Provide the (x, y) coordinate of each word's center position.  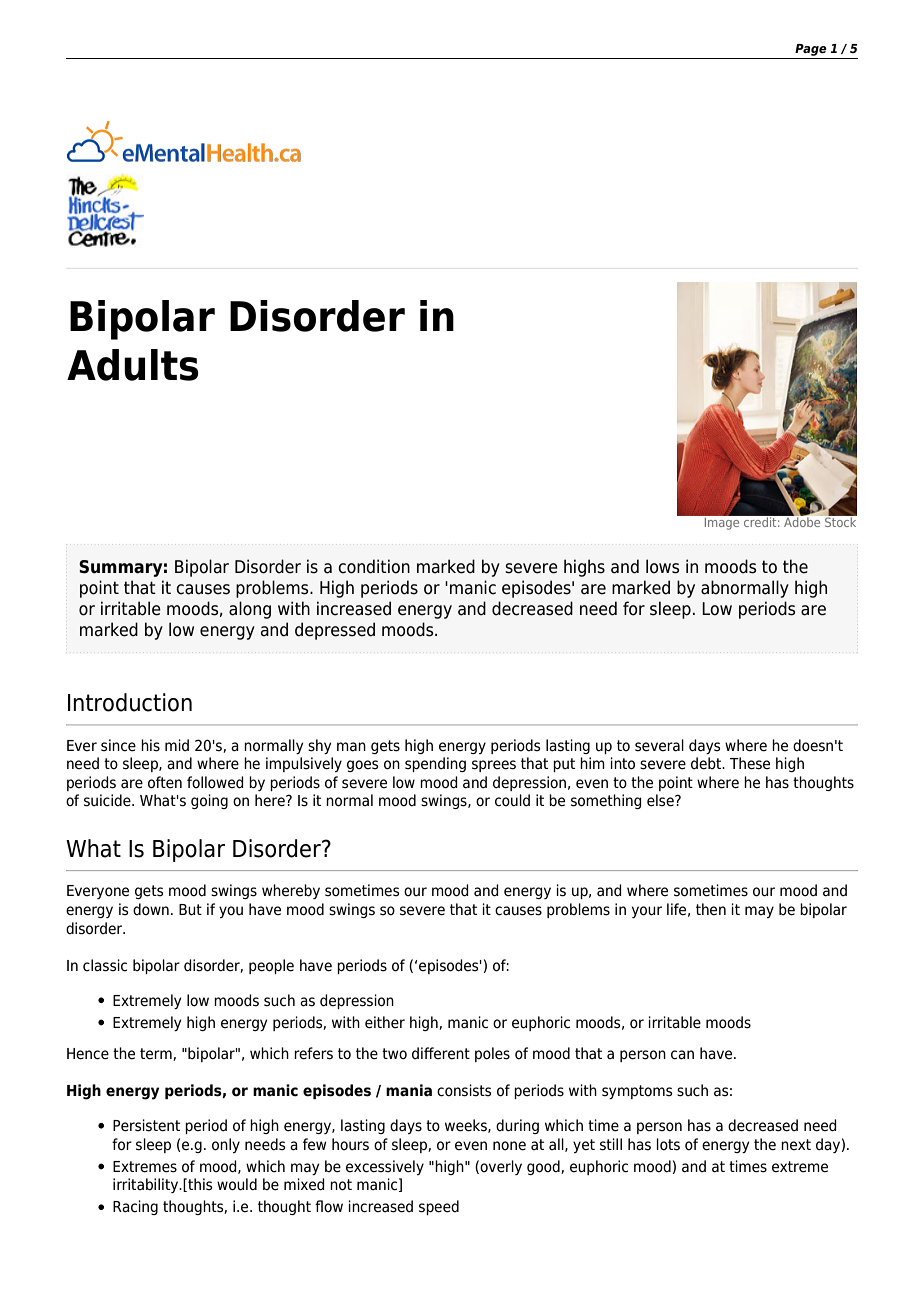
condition (374, 566)
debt (707, 763)
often (165, 782)
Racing (135, 1207)
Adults (133, 365)
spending (435, 764)
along (250, 610)
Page (811, 50)
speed (439, 1207)
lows (662, 566)
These (750, 763)
